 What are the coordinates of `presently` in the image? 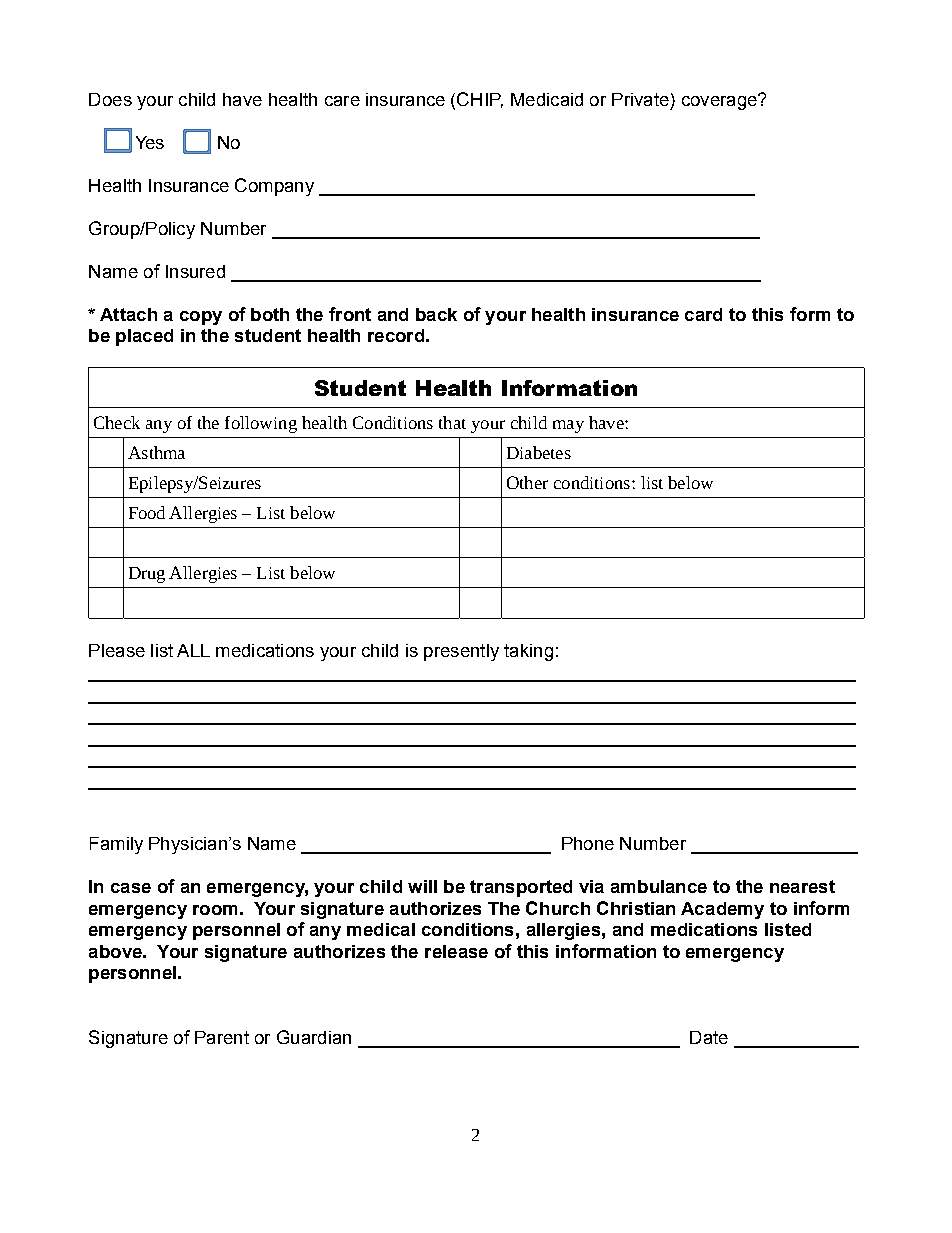 It's located at (461, 652).
